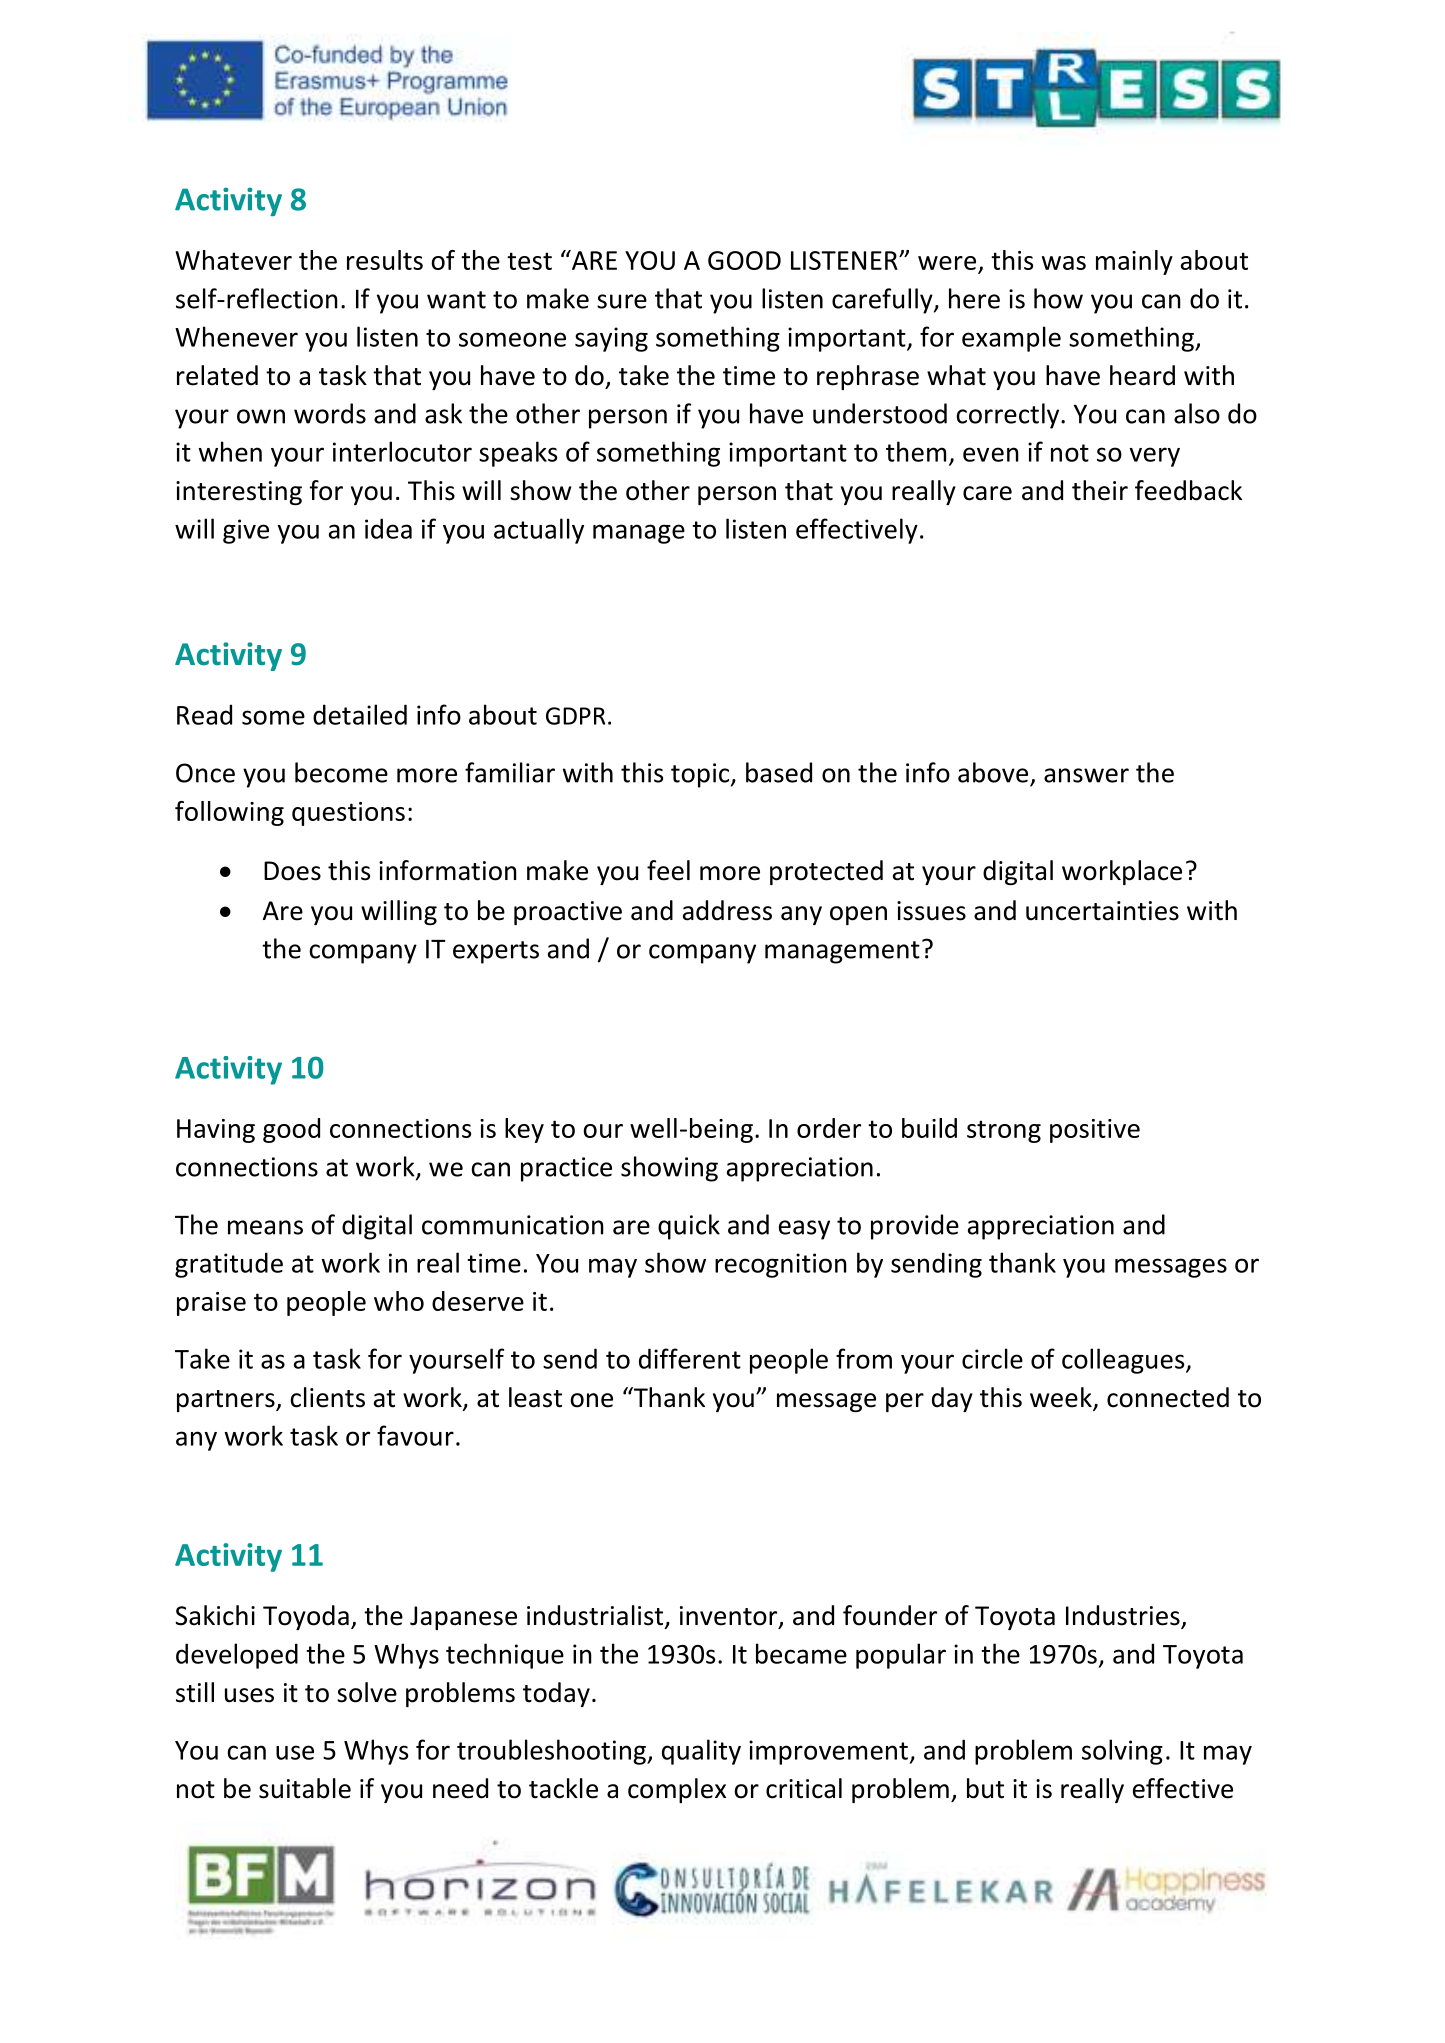 This document has height=2043, width=1445. Describe the element at coordinates (1062, 1398) in the document. I see `week` at that location.
